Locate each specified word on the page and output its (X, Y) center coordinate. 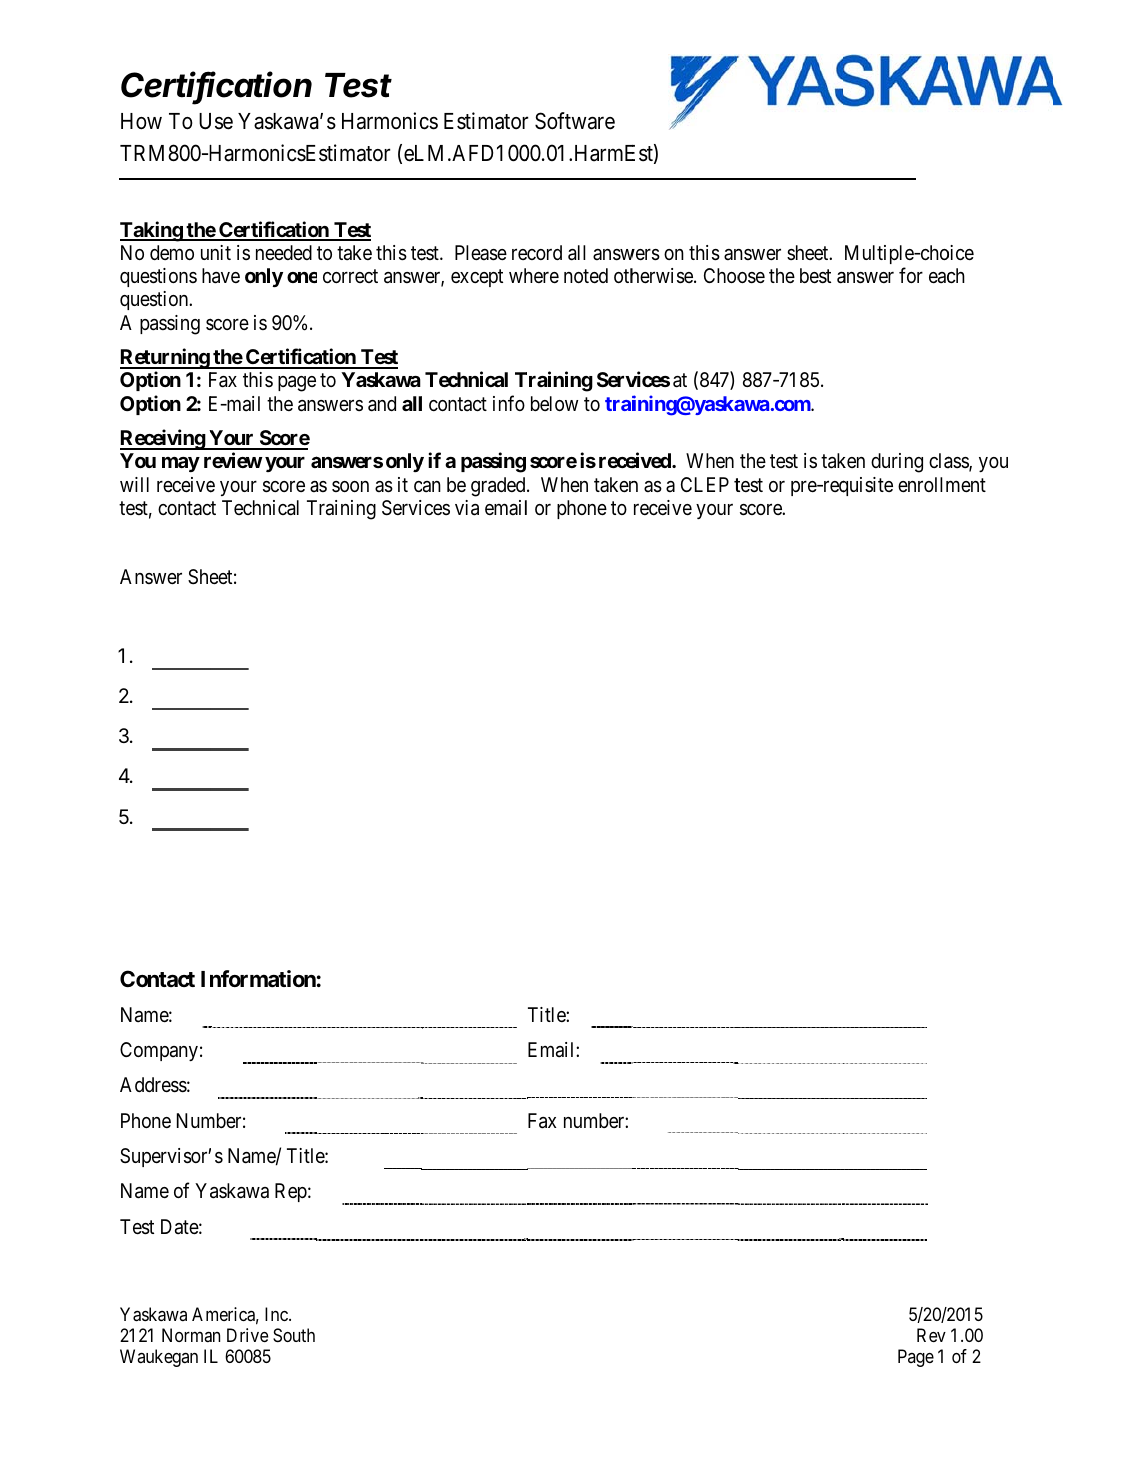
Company (159, 1051)
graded (499, 487)
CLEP (705, 484)
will (134, 484)
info (509, 403)
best (815, 276)
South (294, 1335)
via (467, 508)
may (181, 464)
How (141, 121)
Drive (247, 1335)
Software (575, 121)
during (897, 463)
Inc (277, 1314)
